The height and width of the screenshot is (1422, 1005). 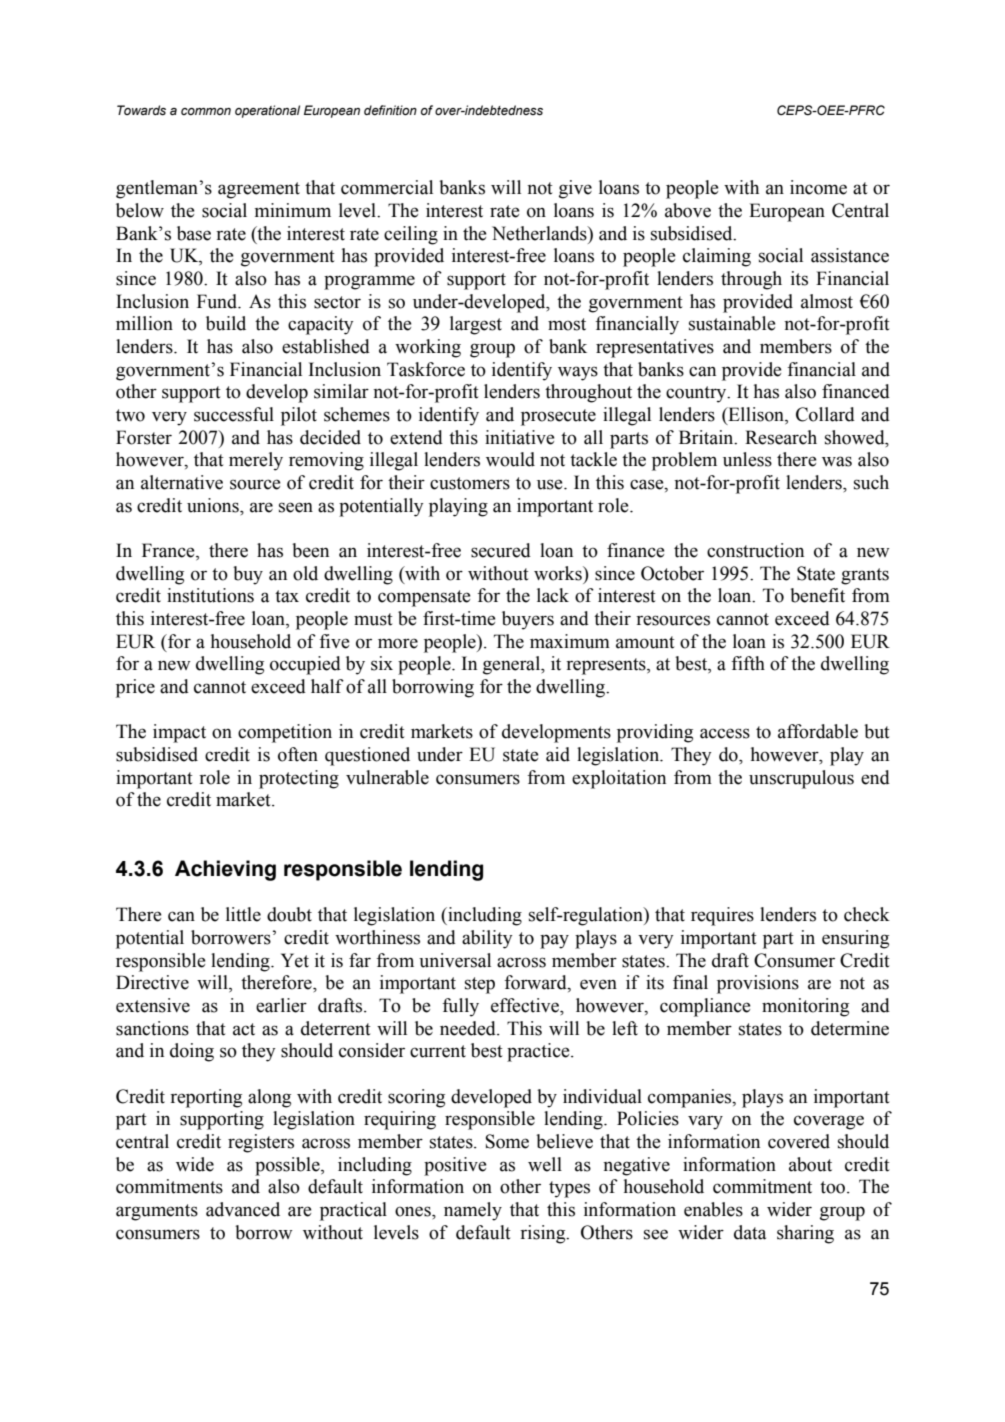 I want to click on fifth, so click(x=748, y=663).
